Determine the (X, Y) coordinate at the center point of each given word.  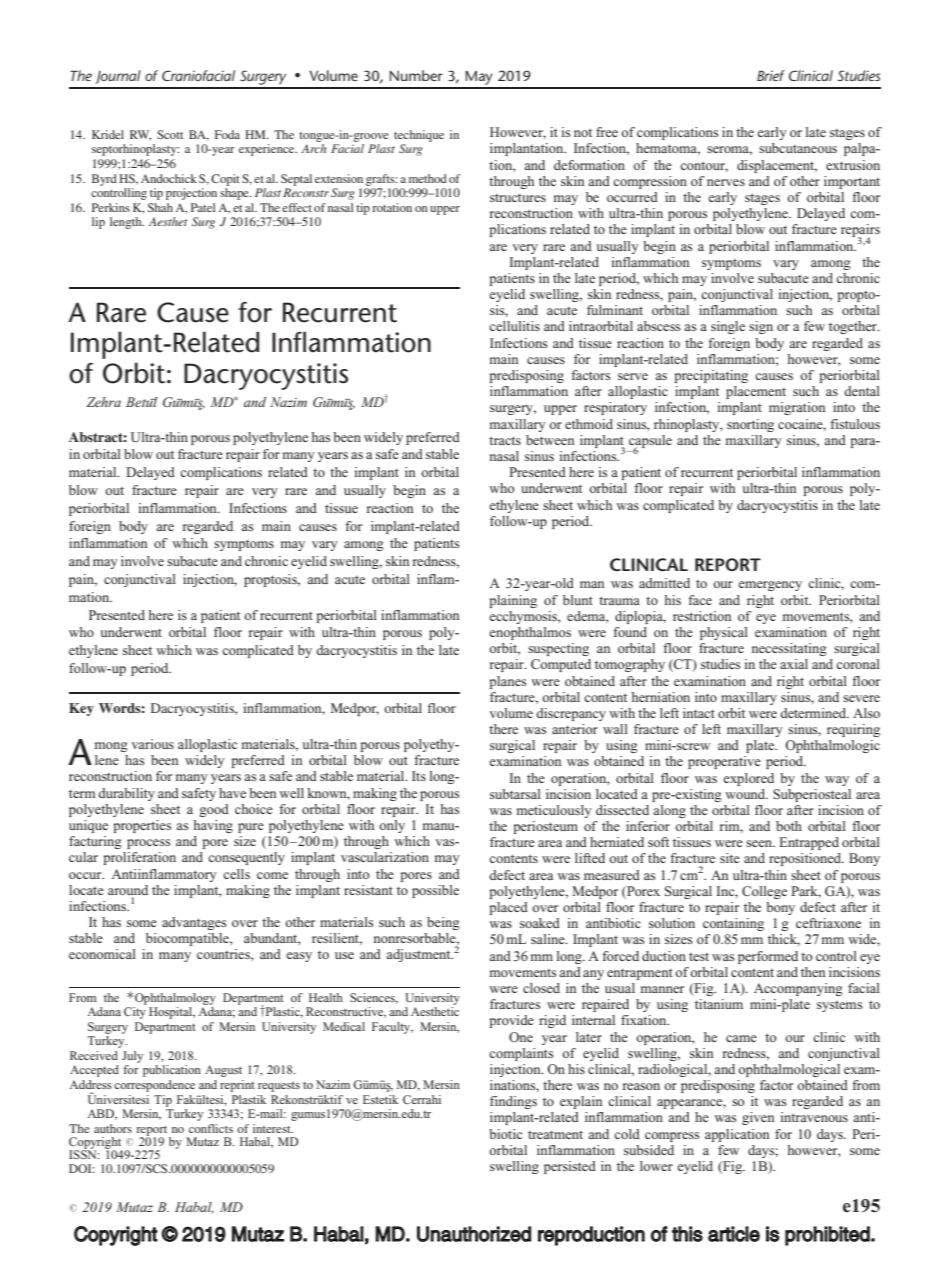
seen (760, 843)
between (550, 440)
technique (419, 136)
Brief (771, 75)
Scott (170, 134)
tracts (505, 440)
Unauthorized (474, 1234)
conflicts (211, 1128)
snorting (750, 425)
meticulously (554, 811)
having (213, 826)
